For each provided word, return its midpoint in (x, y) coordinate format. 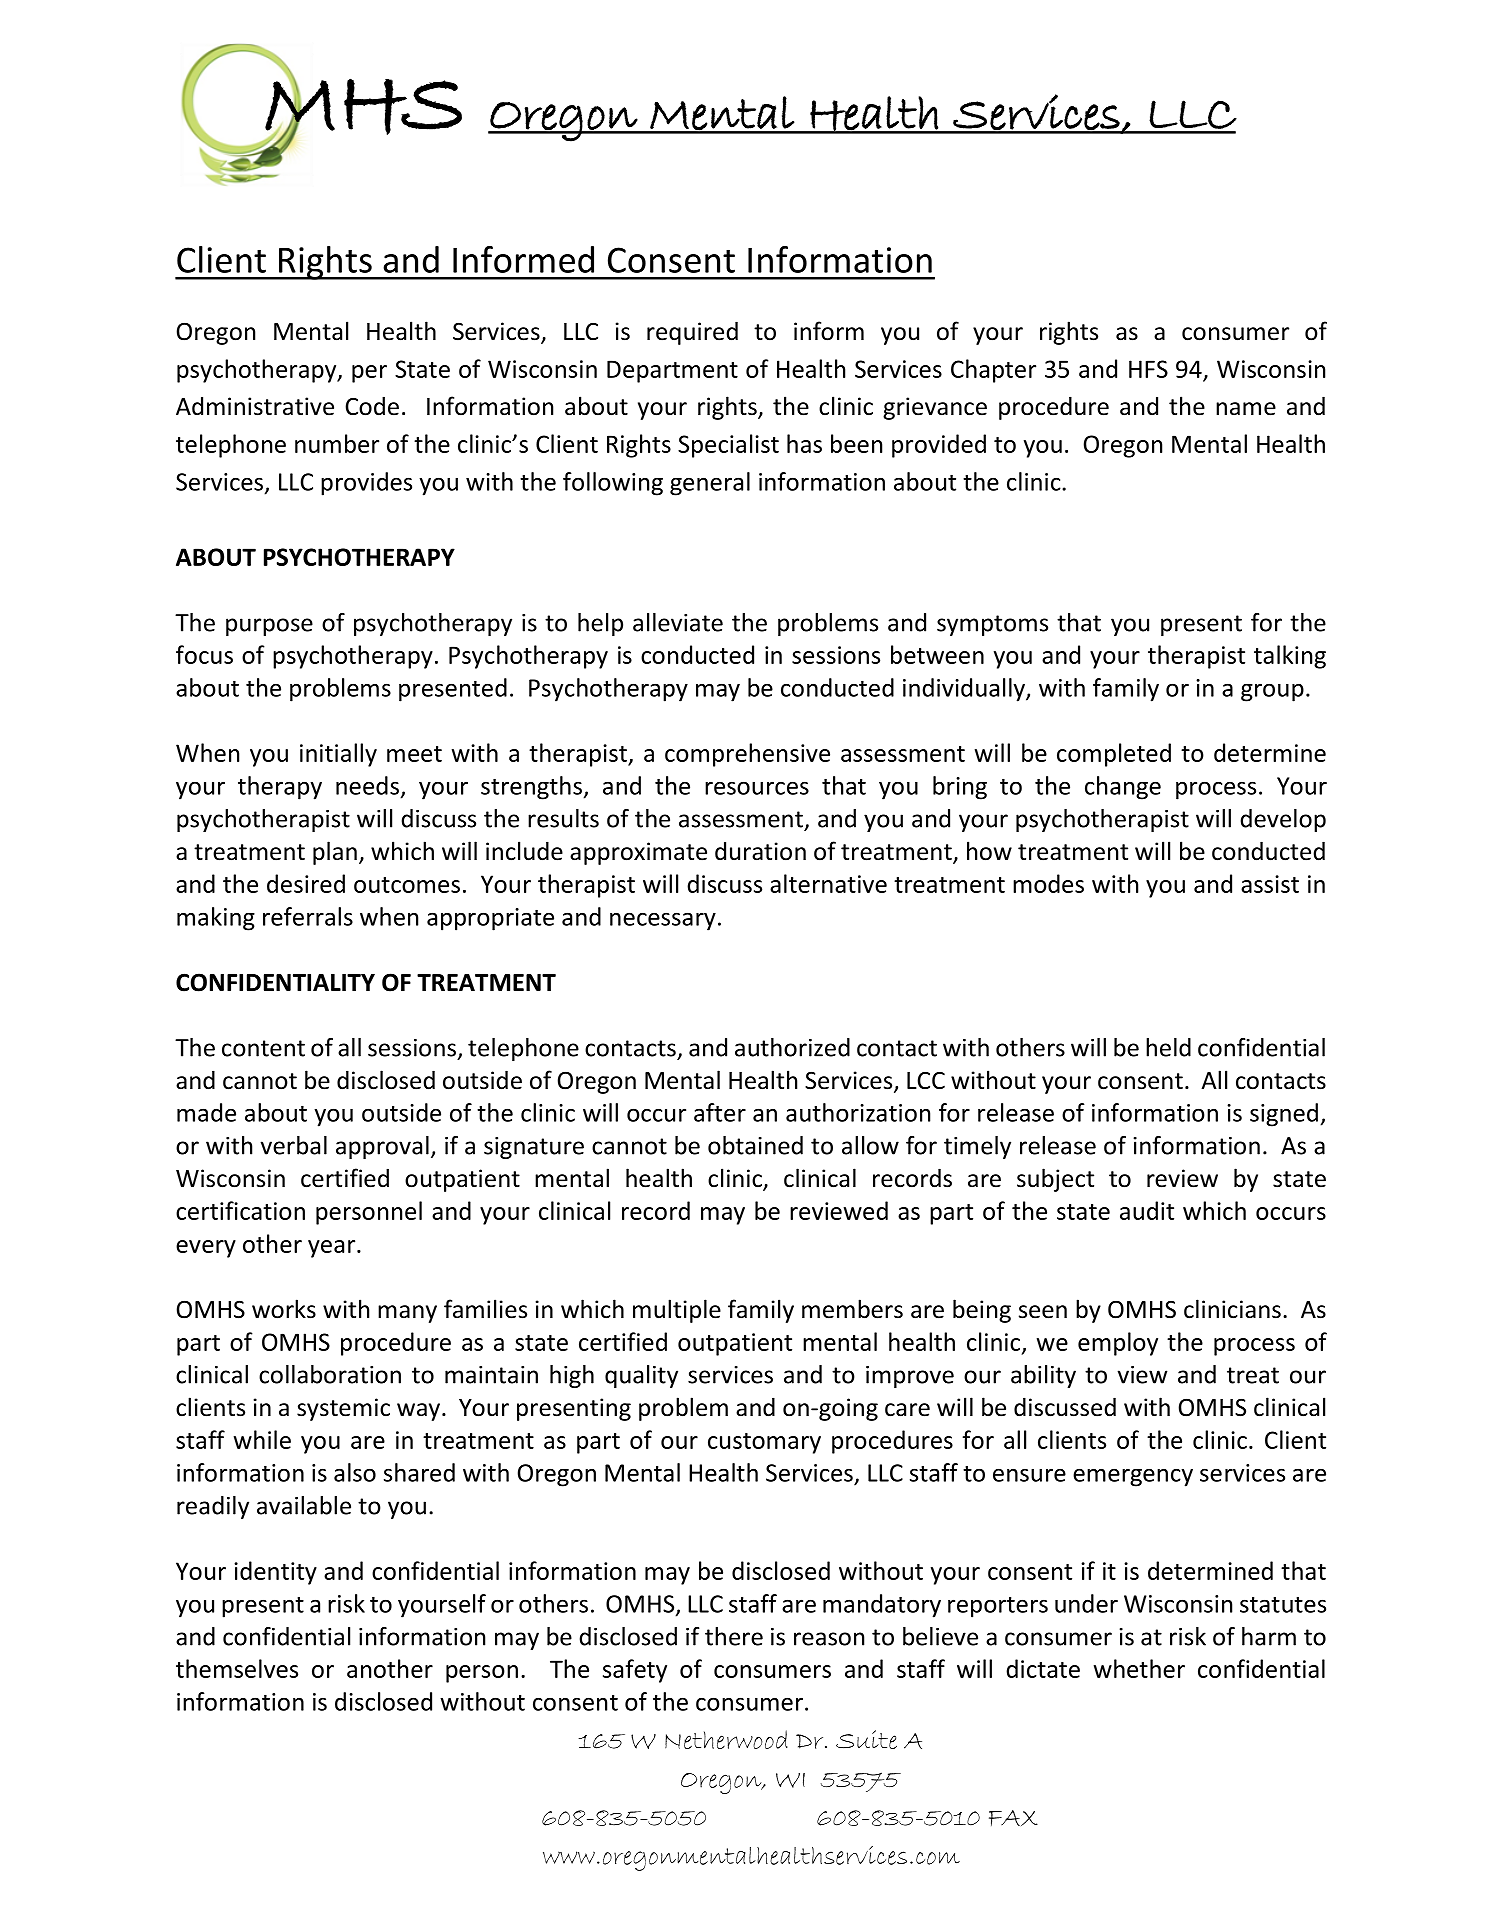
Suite (866, 1739)
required (692, 333)
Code (372, 406)
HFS (1148, 369)
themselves (237, 1668)
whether (1139, 1668)
